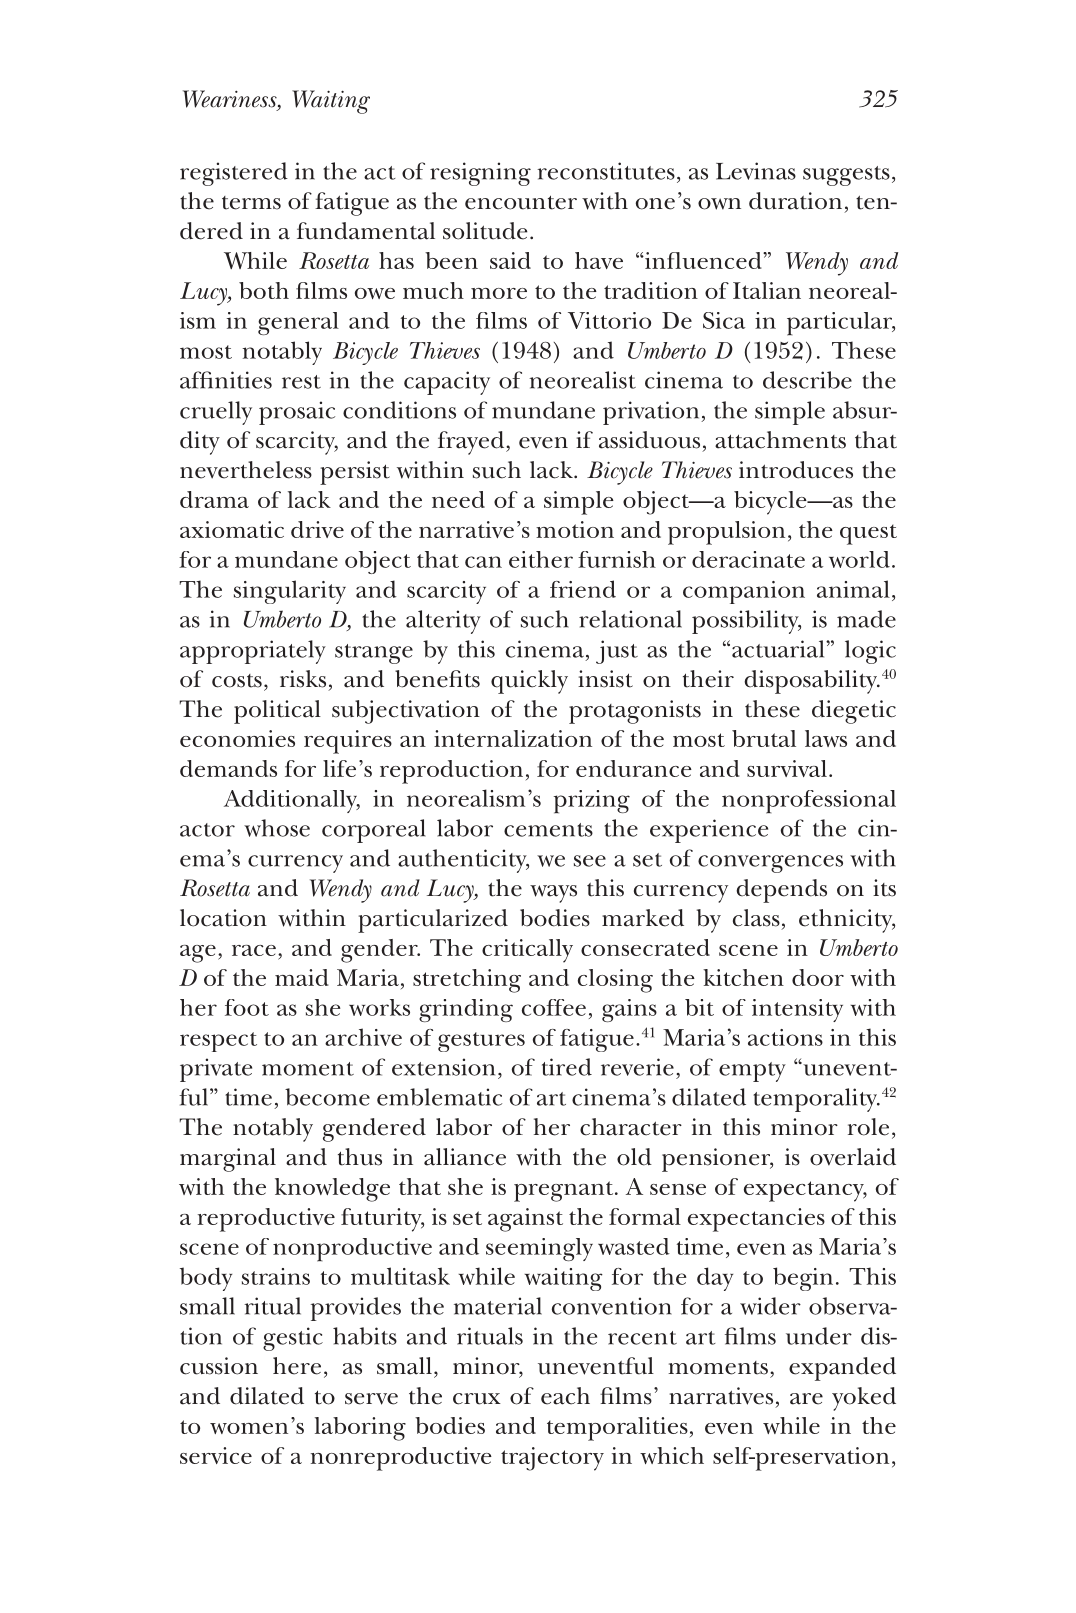  Describe the element at coordinates (806, 1399) in the document. I see `are` at that location.
